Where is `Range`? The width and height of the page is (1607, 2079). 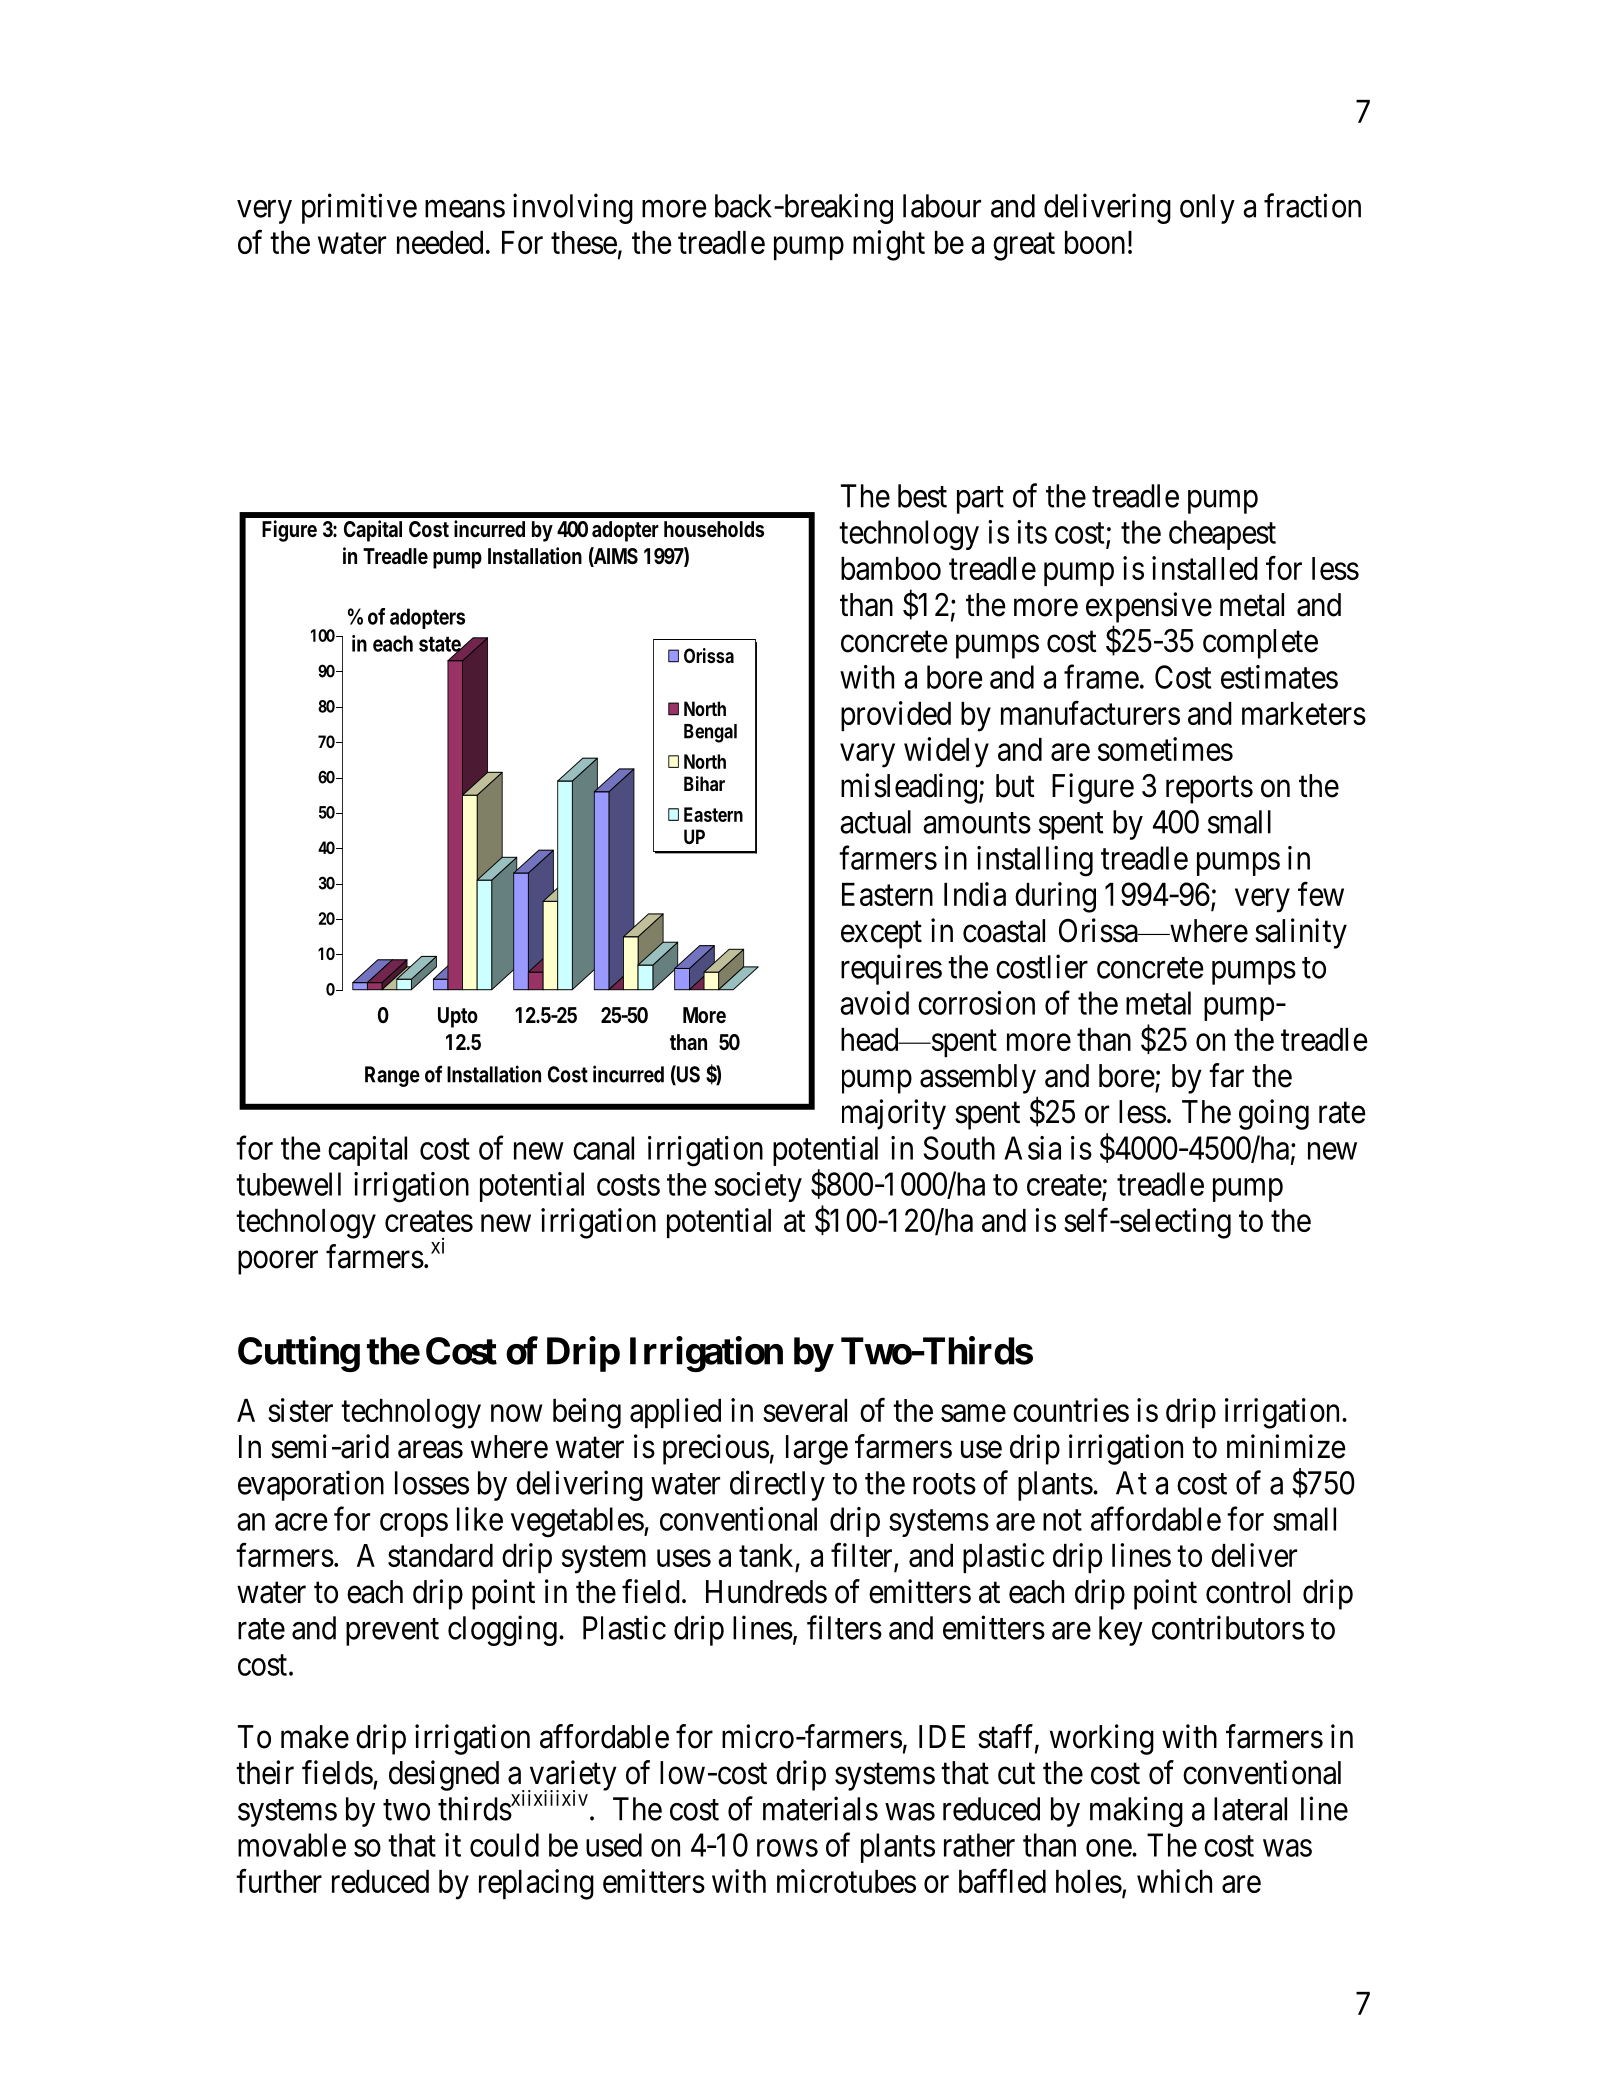 Range is located at coordinates (392, 1076).
